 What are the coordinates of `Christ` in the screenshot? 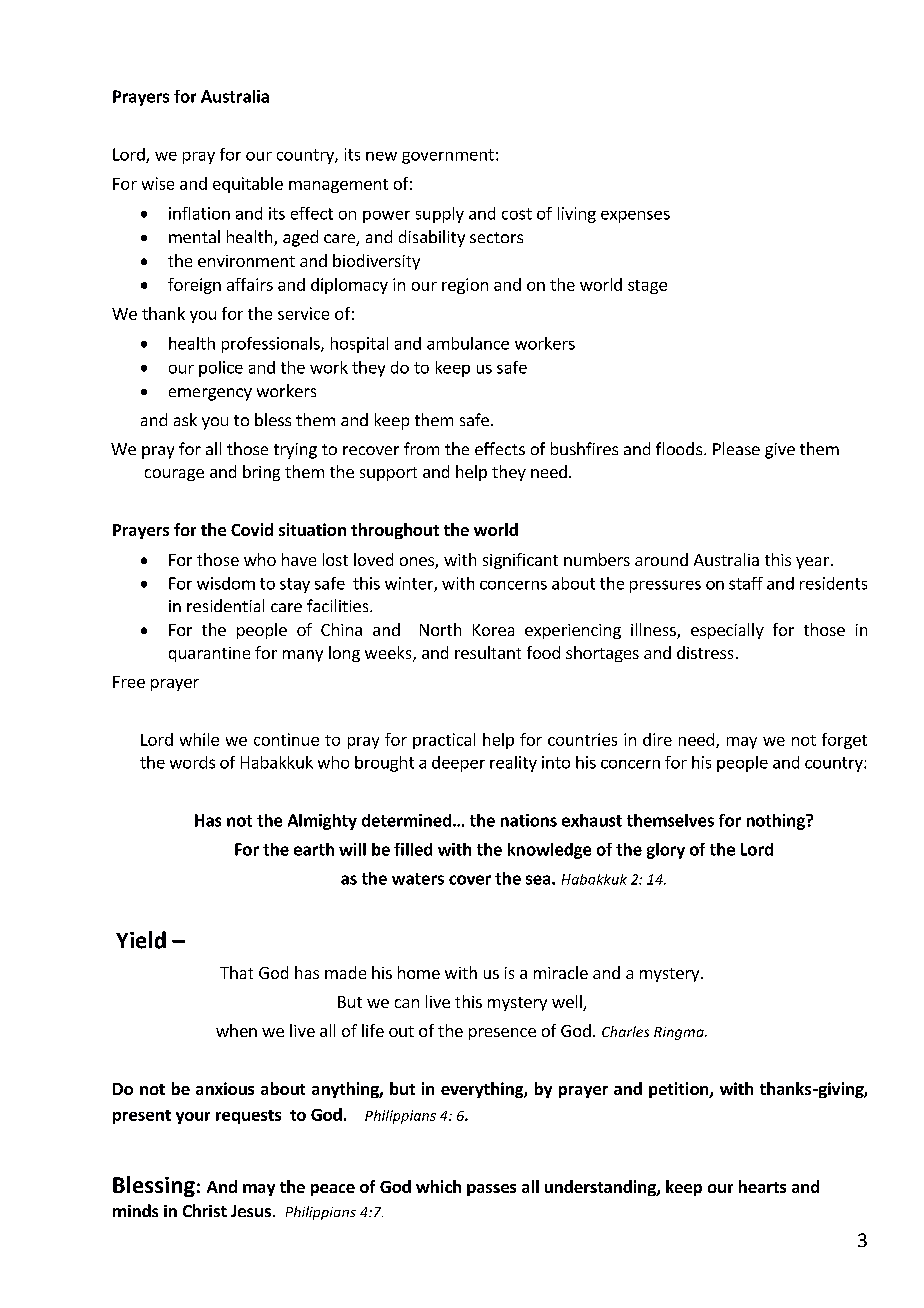 It's located at (205, 1210).
